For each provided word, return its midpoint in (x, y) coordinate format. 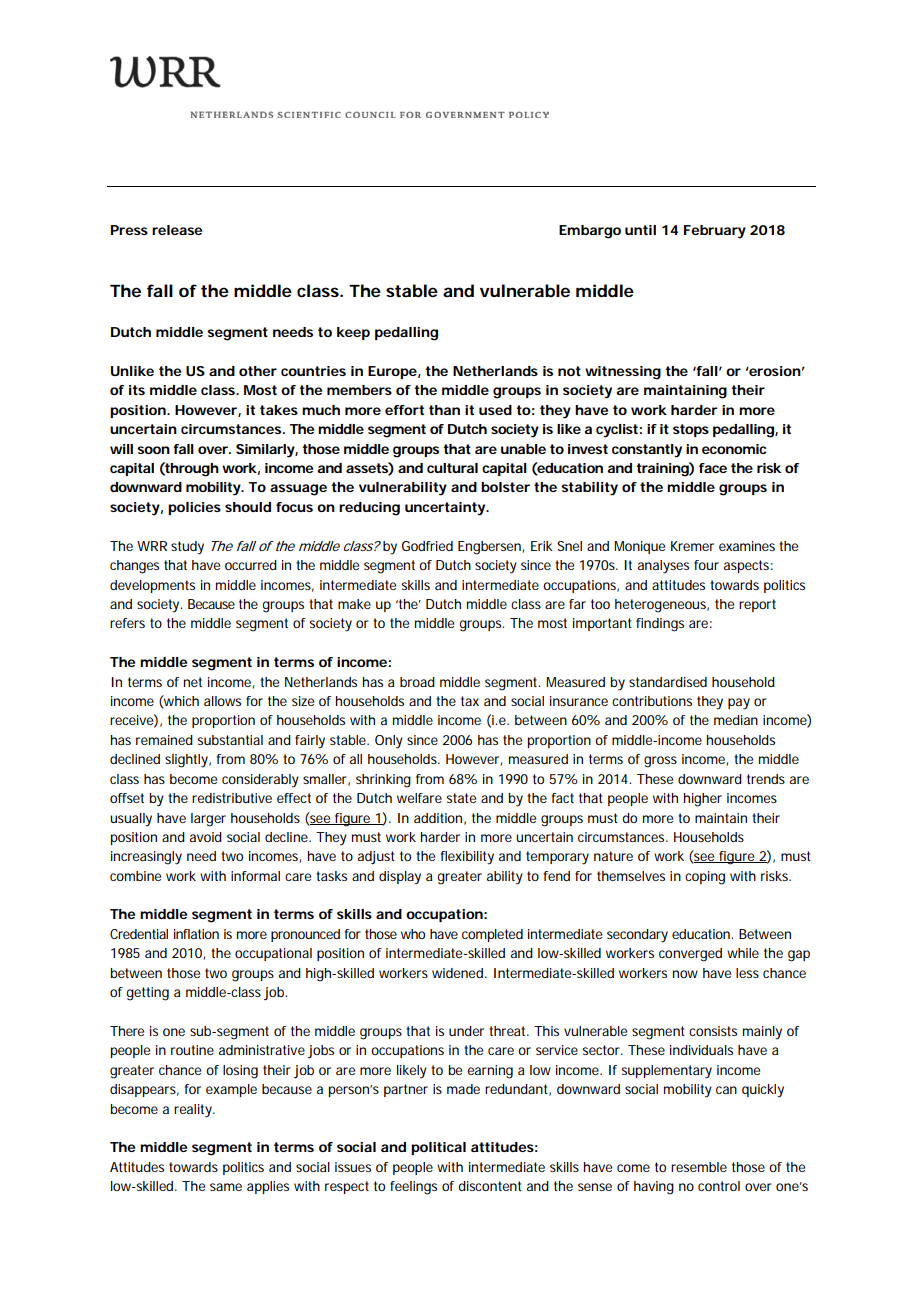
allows (222, 701)
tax (470, 701)
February (715, 232)
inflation (196, 934)
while (743, 953)
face (713, 468)
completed (492, 935)
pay (739, 704)
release (177, 230)
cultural (452, 468)
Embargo (590, 232)
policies (194, 508)
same (226, 1187)
